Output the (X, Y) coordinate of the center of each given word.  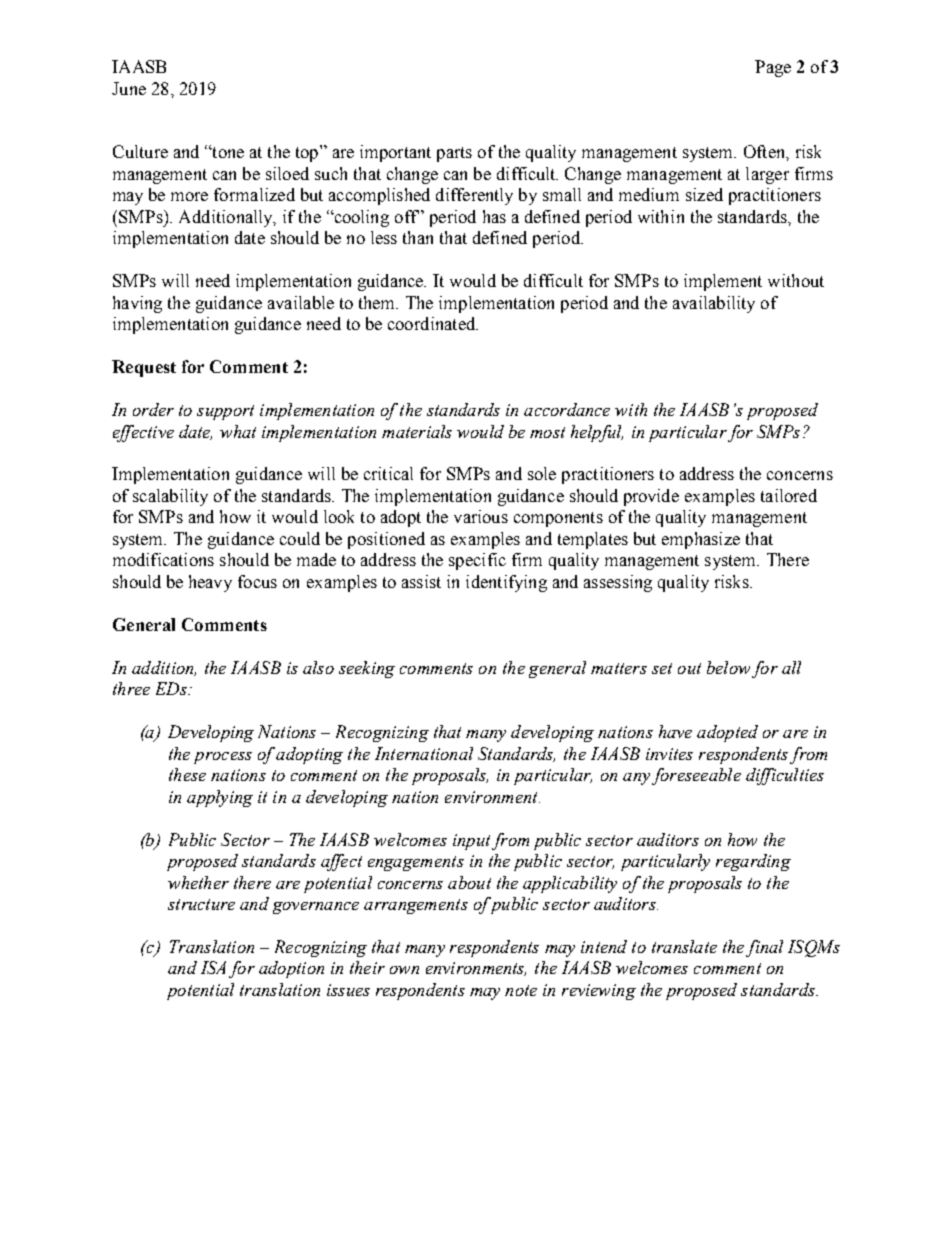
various (481, 516)
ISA (213, 967)
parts (454, 154)
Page (773, 68)
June (129, 88)
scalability (170, 497)
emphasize (701, 540)
